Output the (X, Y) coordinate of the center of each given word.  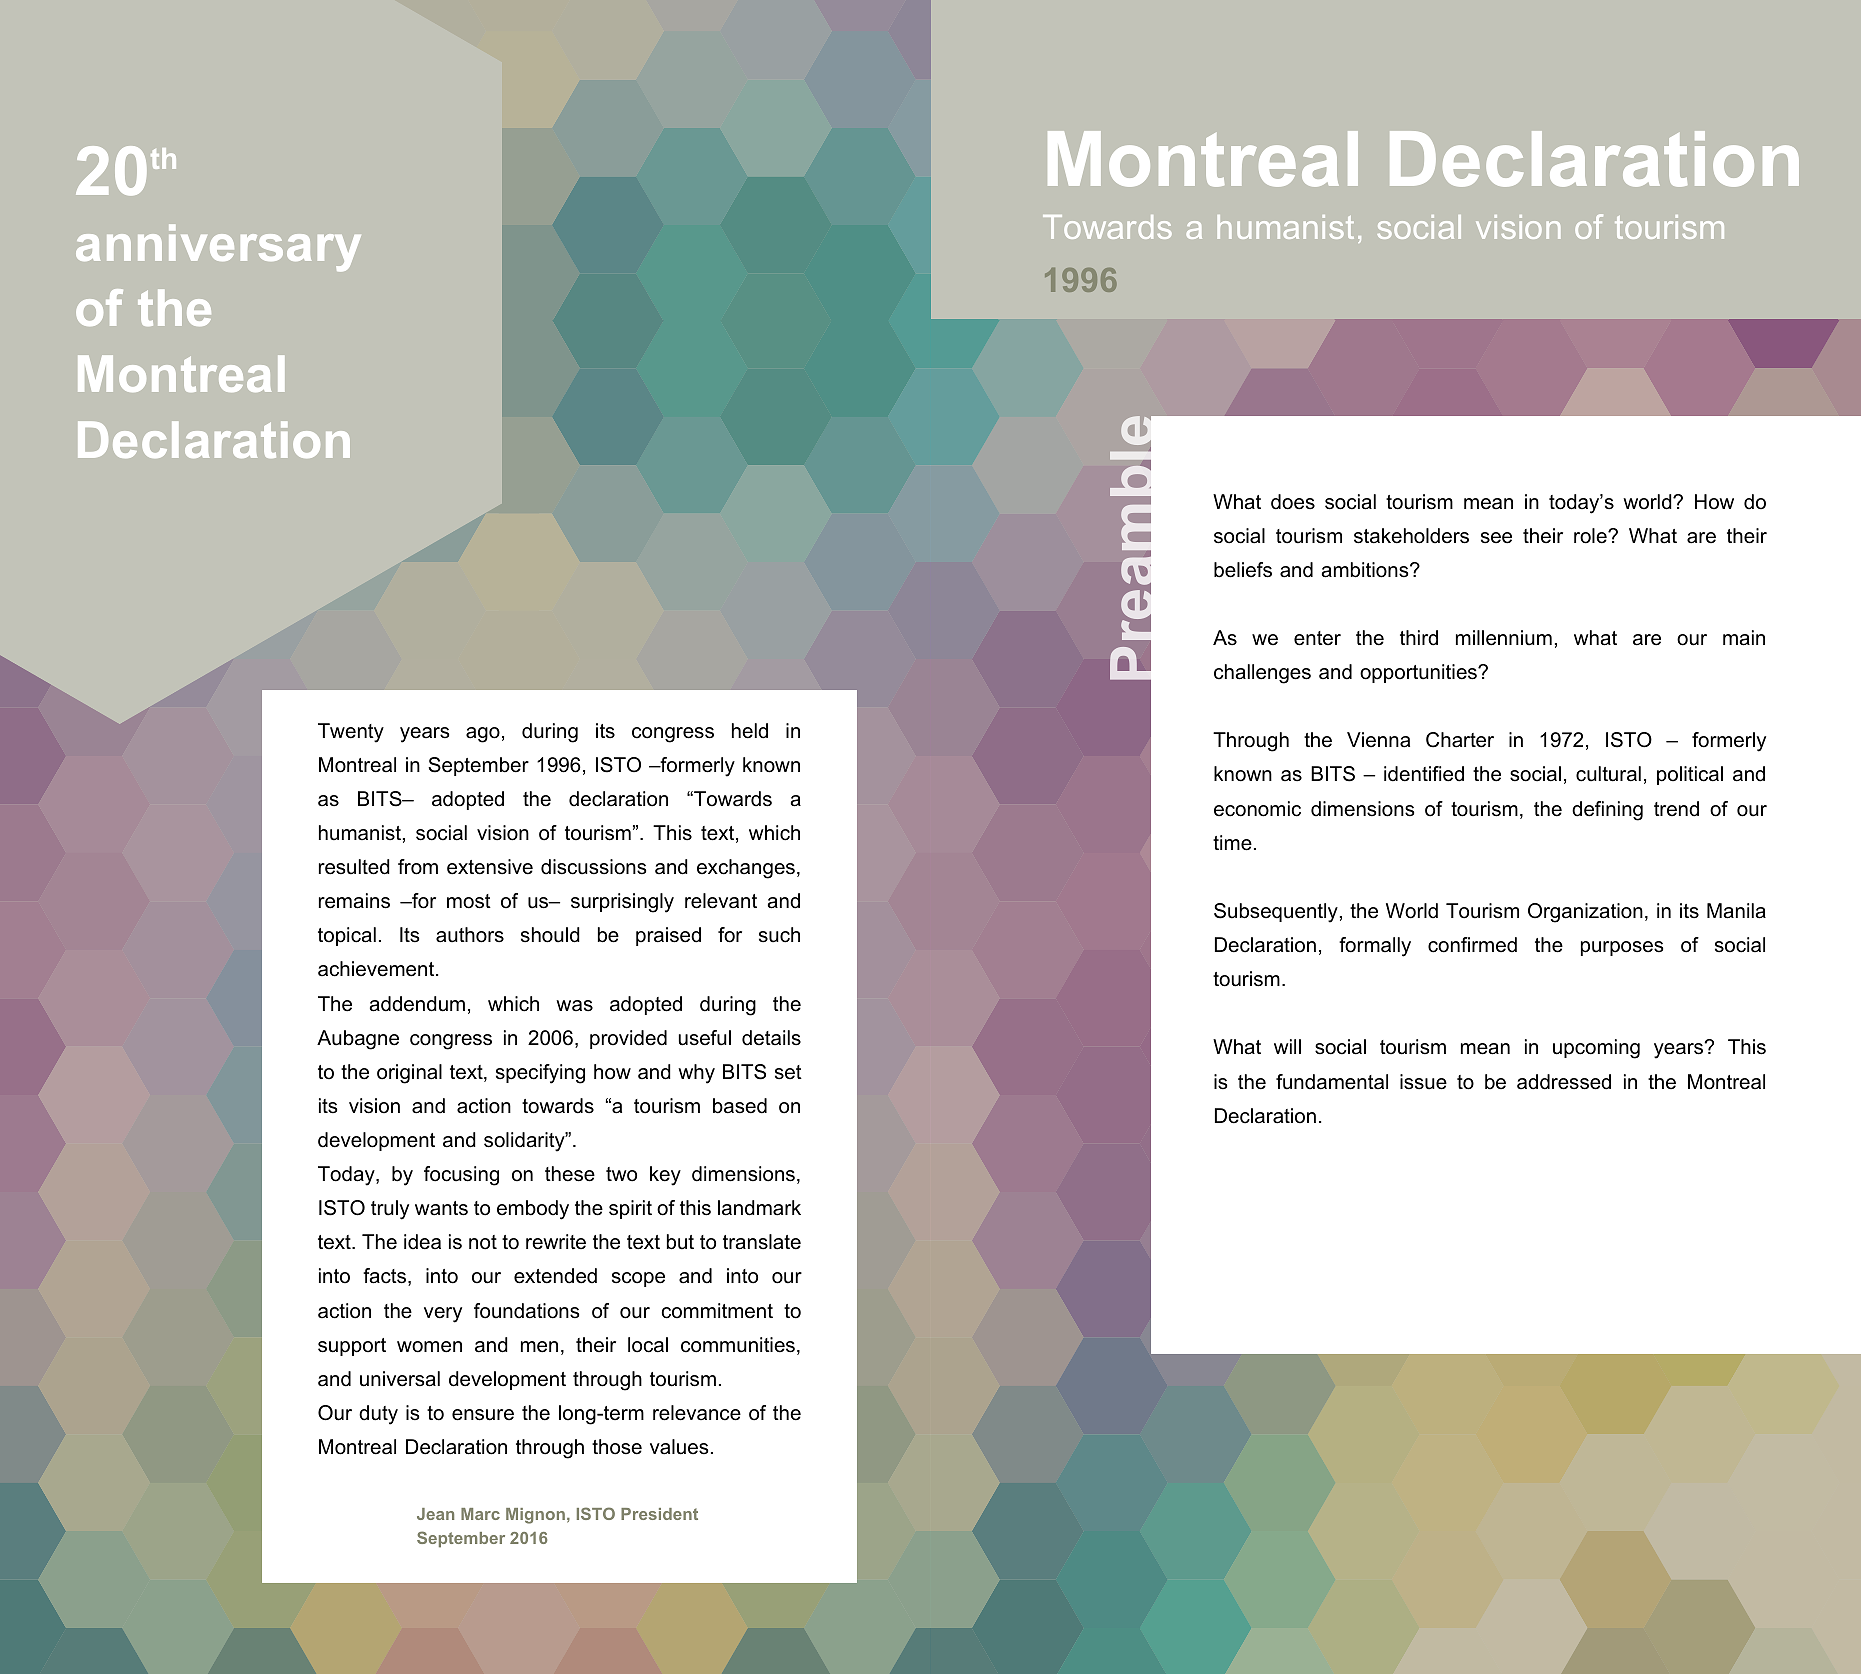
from (418, 867)
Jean (435, 1514)
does (1293, 502)
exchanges (746, 869)
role (1591, 536)
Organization (1585, 913)
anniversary (218, 248)
